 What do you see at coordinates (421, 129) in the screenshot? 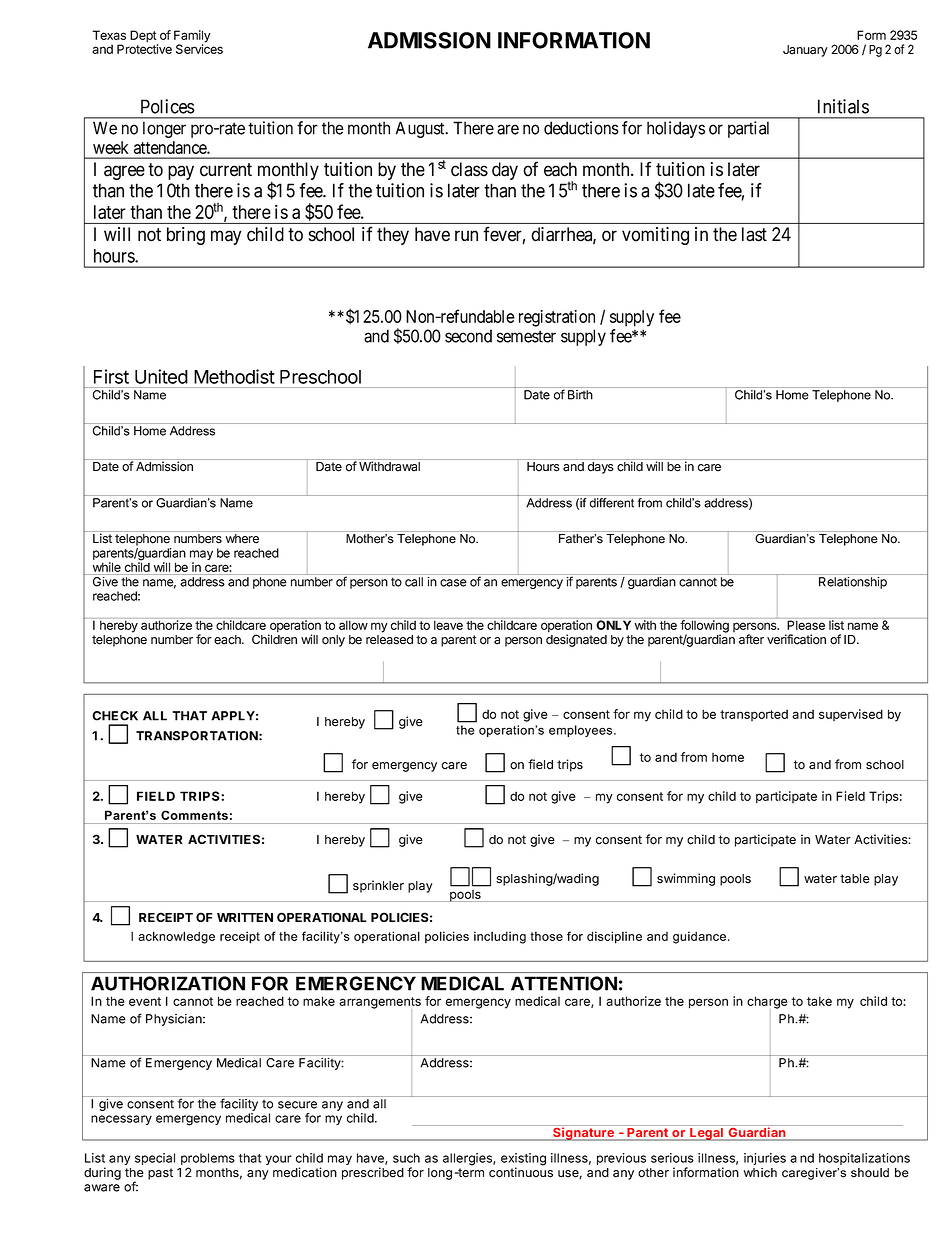
I see `August` at bounding box center [421, 129].
